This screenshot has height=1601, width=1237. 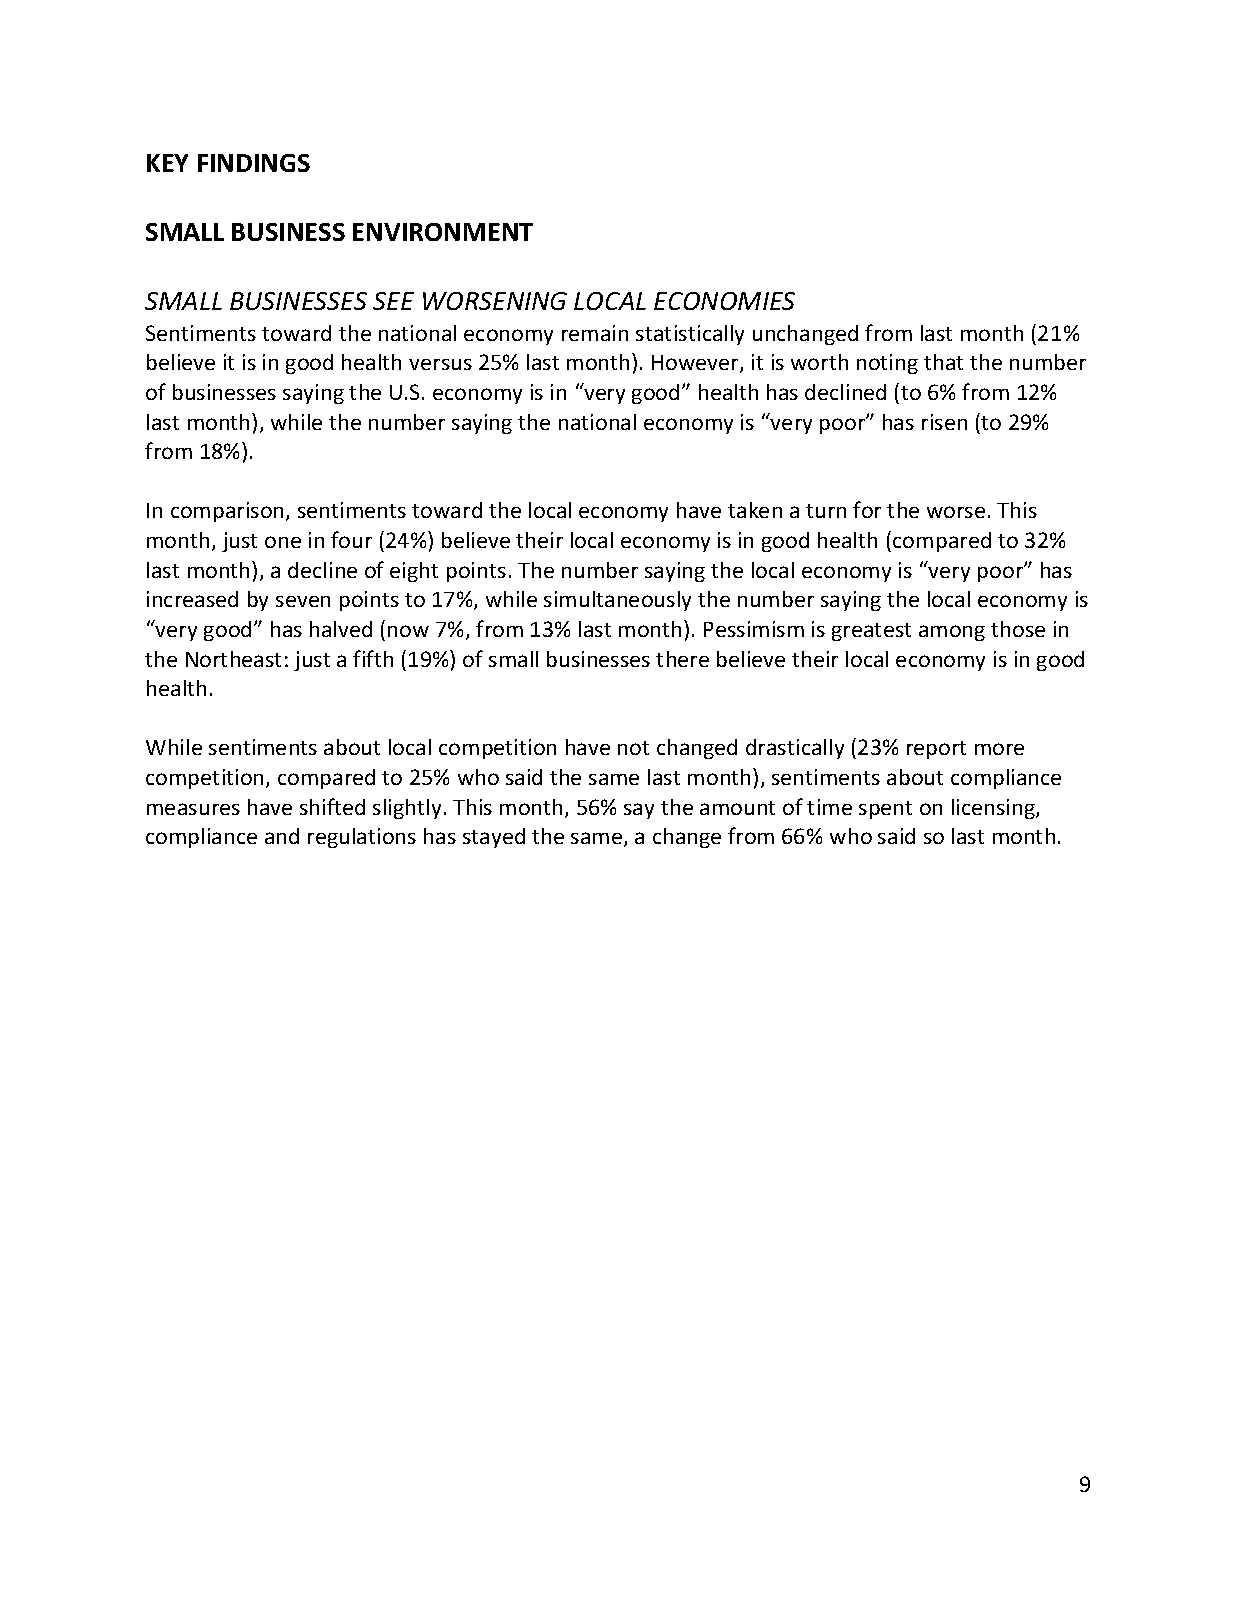 I want to click on there, so click(x=682, y=659).
